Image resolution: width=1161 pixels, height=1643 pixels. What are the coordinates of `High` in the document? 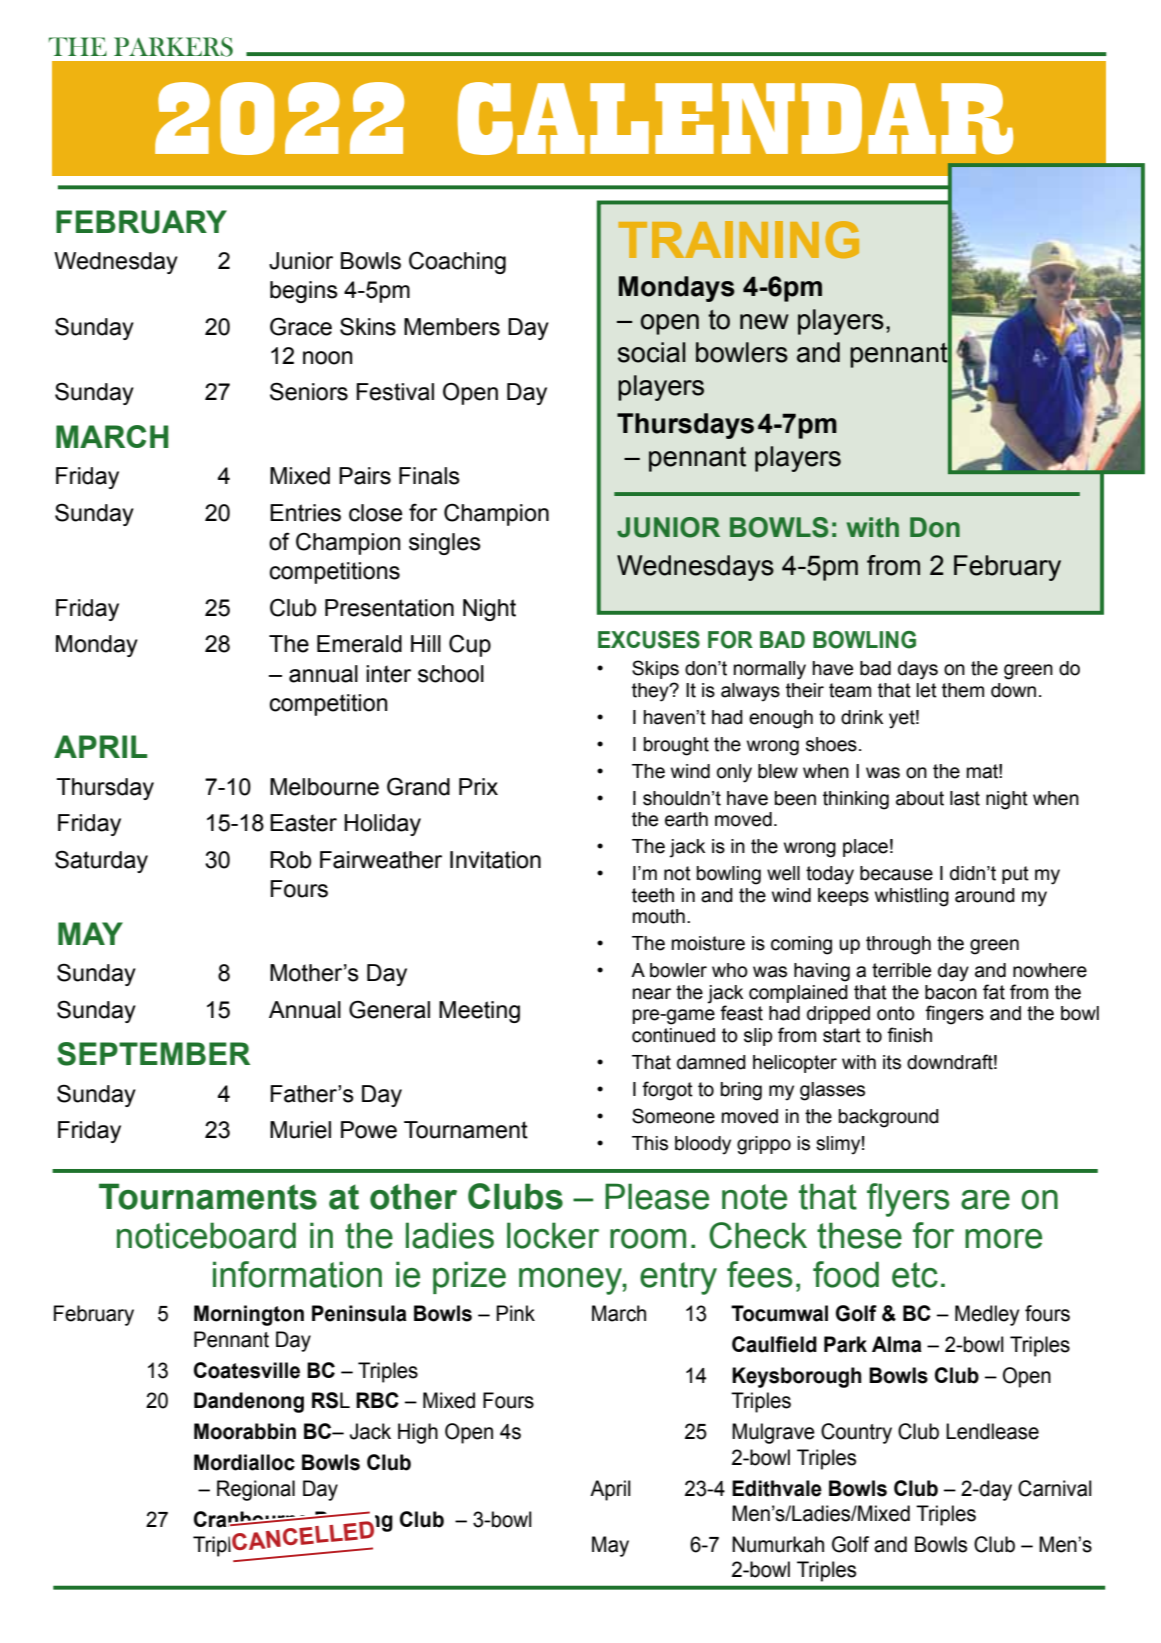 It's located at (418, 1433).
